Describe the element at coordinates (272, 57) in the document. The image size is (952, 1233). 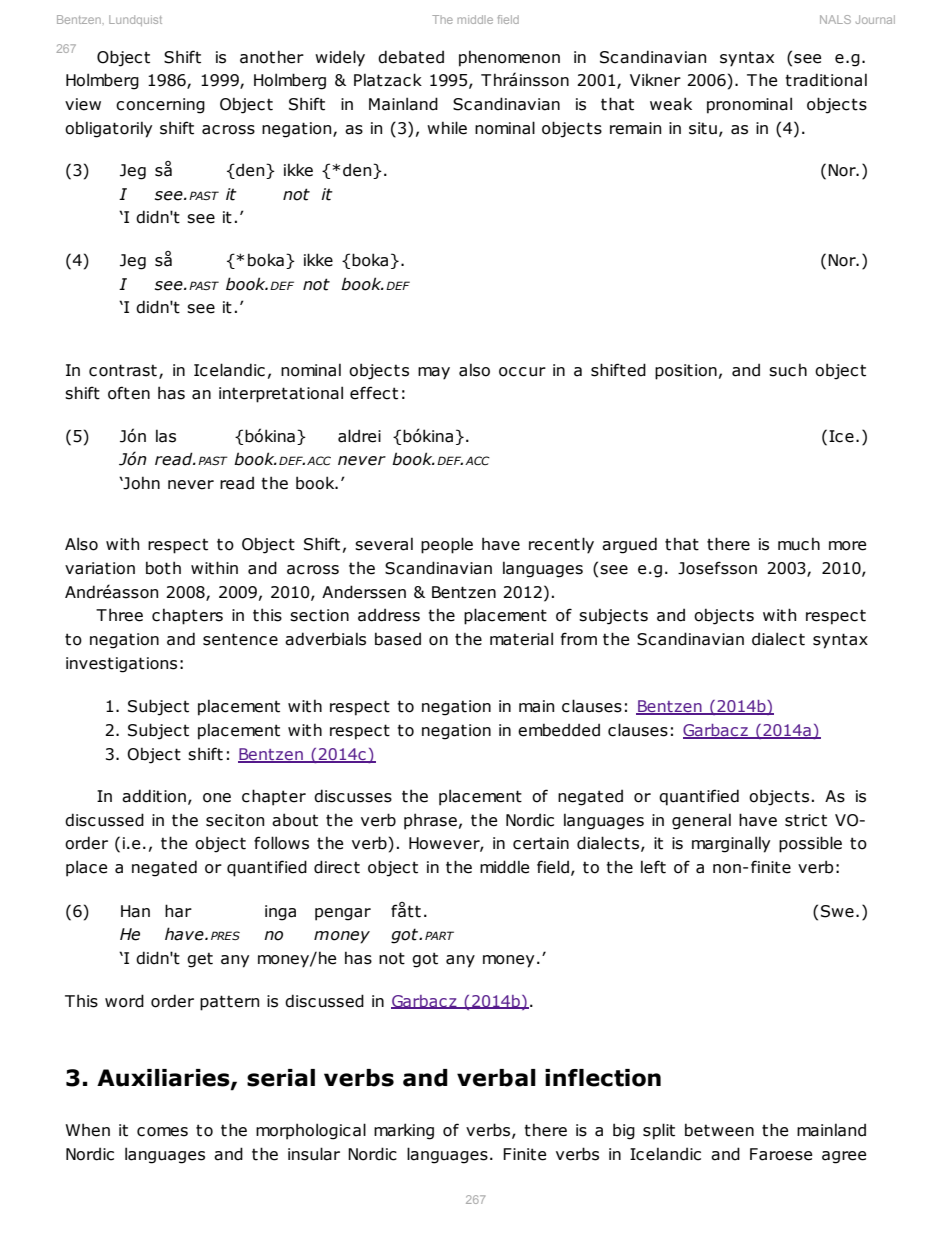
I see `another` at that location.
